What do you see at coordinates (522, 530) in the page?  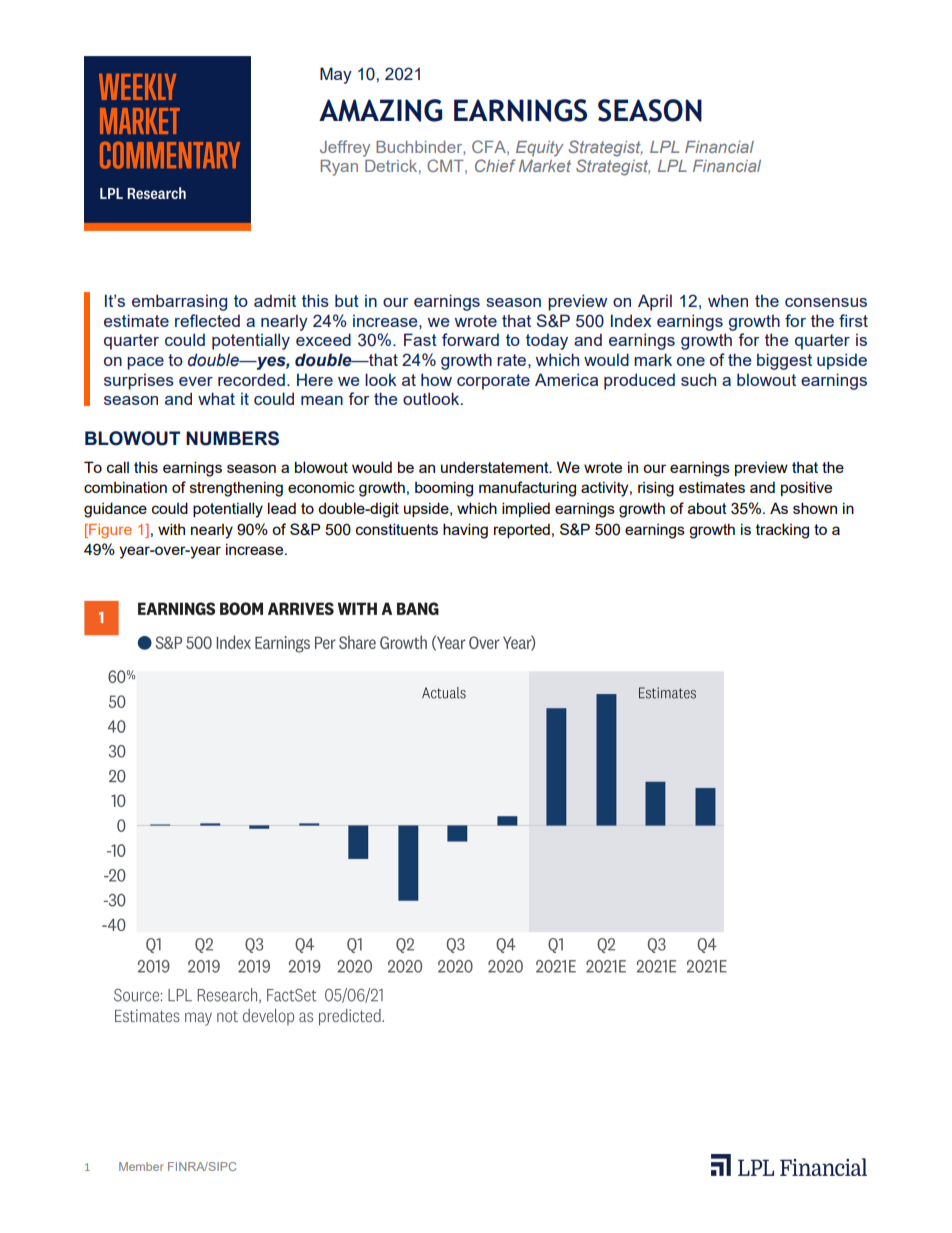 I see `reported` at bounding box center [522, 530].
